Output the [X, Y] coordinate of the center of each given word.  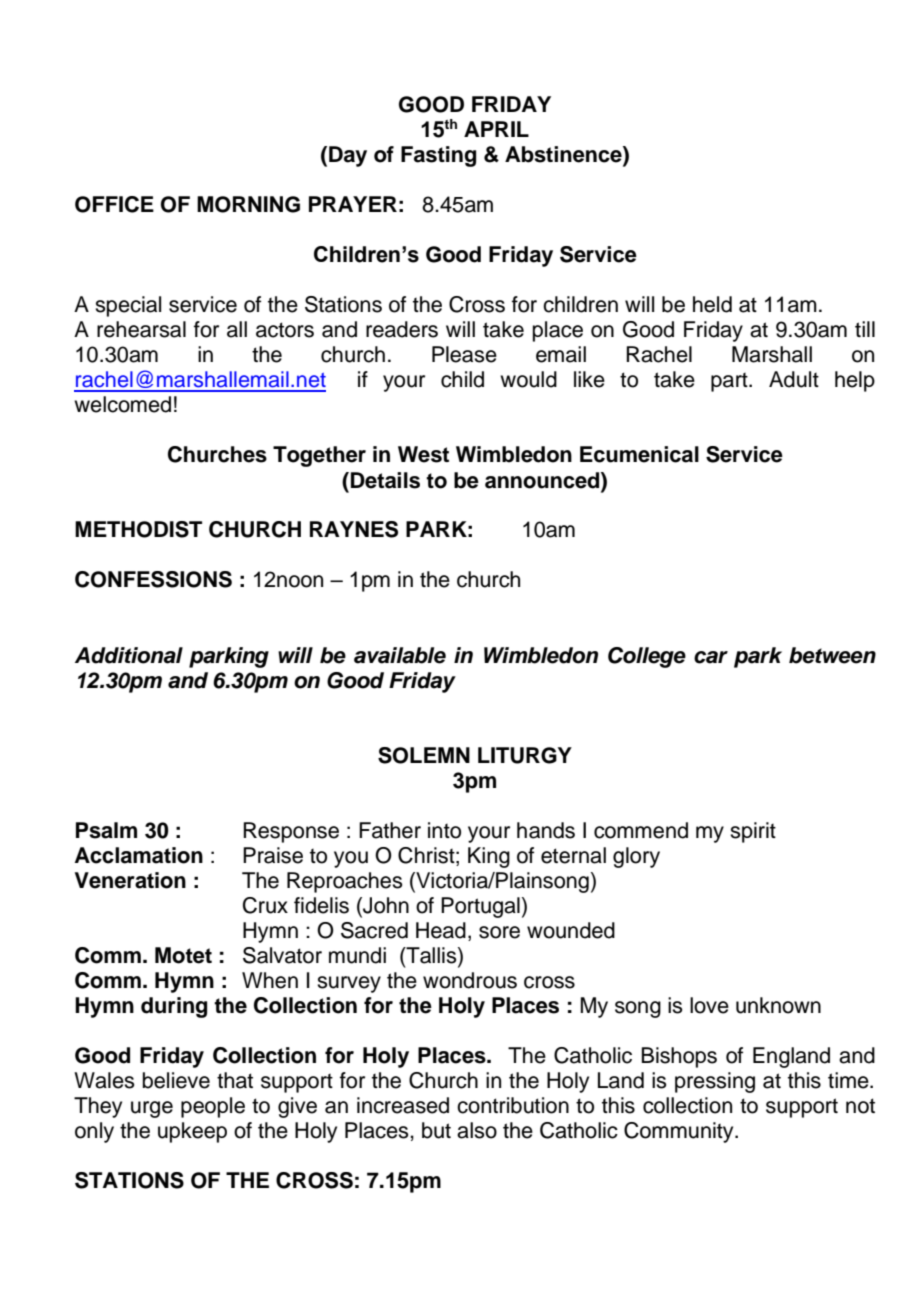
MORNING [248, 204]
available [400, 655]
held [712, 304]
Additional [129, 655]
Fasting [438, 156]
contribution [513, 1105]
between [832, 655]
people [213, 1107]
